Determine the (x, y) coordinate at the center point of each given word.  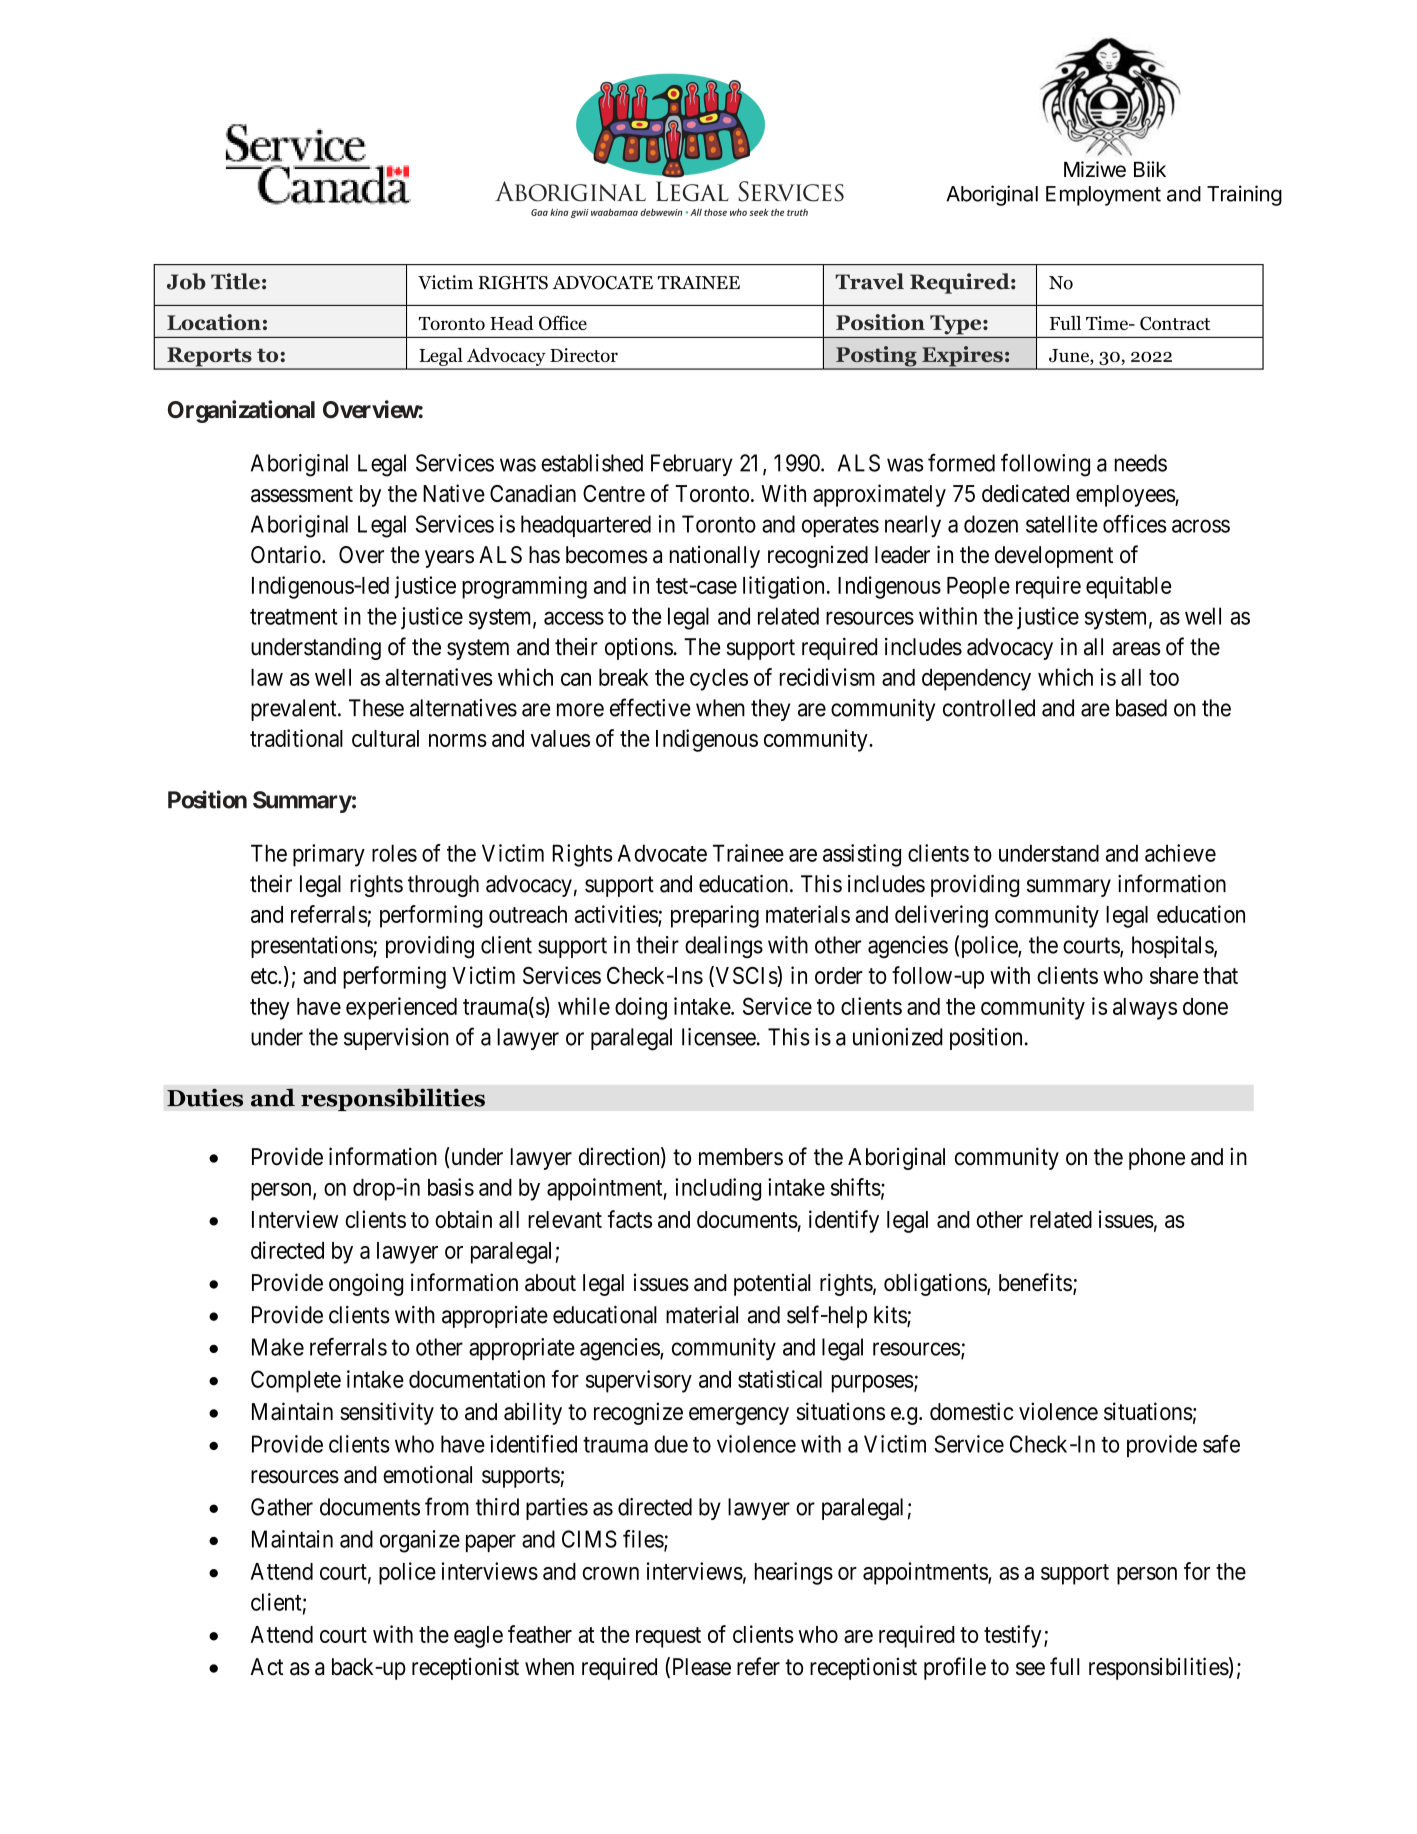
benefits (1035, 1282)
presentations (312, 947)
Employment (1103, 196)
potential (772, 1284)
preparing (715, 916)
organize (420, 1541)
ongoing (366, 1284)
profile (955, 1668)
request (668, 1637)
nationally (715, 557)
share (1174, 975)
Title (235, 281)
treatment (294, 617)
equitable (1128, 587)
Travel (869, 281)
